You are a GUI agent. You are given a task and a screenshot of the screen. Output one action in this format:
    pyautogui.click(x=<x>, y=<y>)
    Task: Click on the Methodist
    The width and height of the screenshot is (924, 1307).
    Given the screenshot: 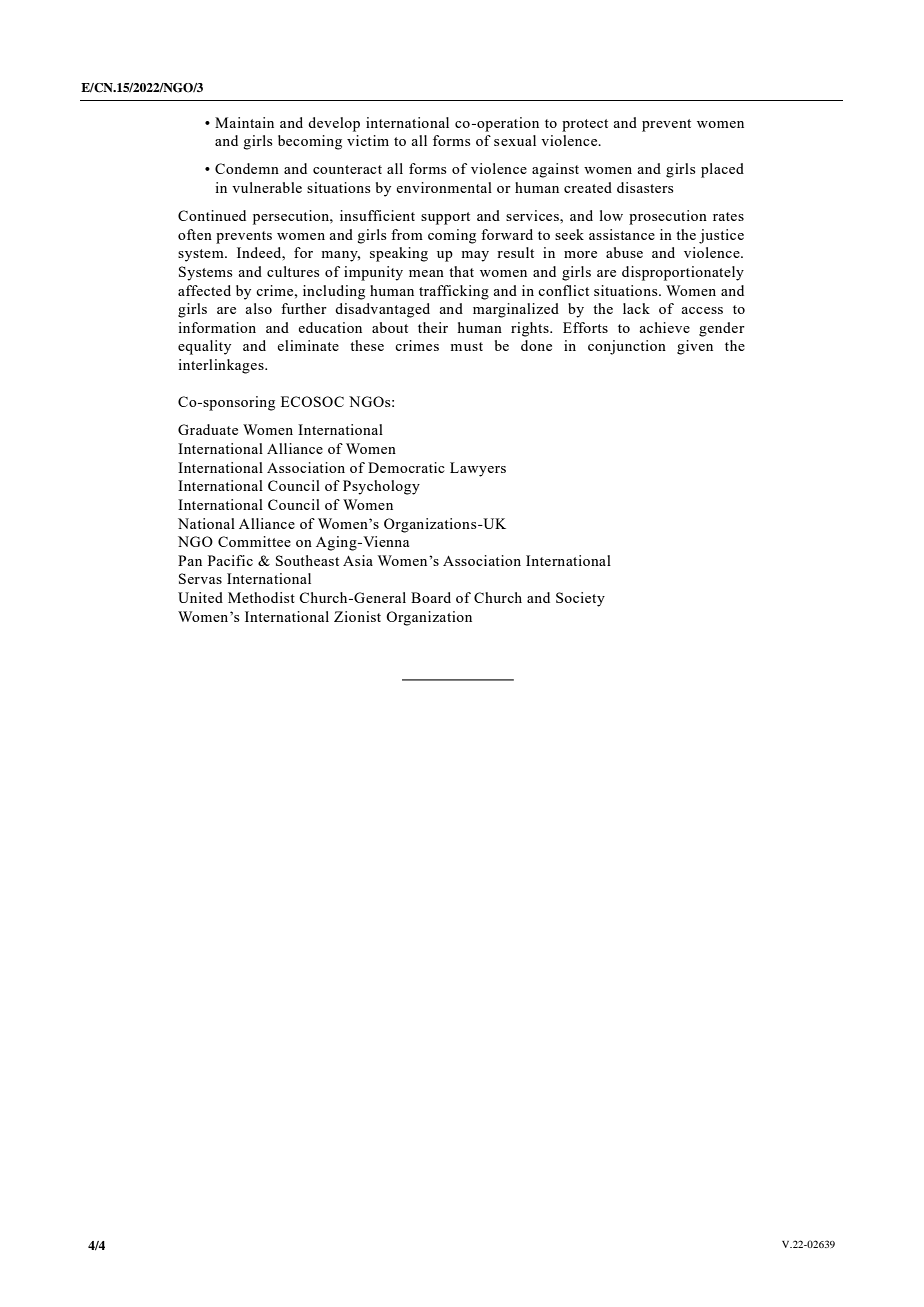 What is the action you would take?
    pyautogui.click(x=261, y=597)
